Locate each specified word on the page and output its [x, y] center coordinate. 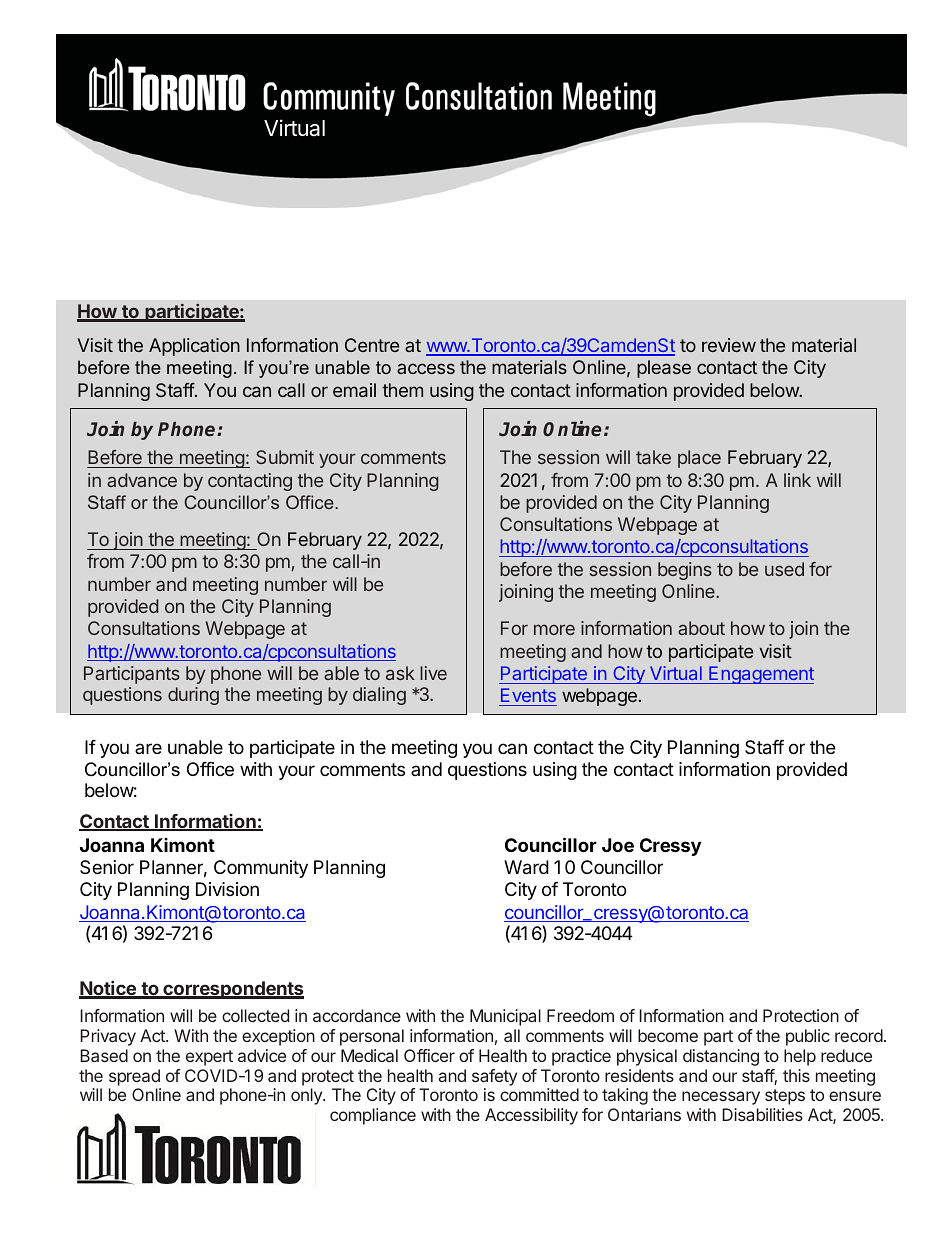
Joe [618, 845]
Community [261, 869]
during [193, 696]
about [701, 628]
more [554, 629]
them [402, 390]
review [729, 345]
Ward [526, 867]
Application [194, 347]
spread [134, 1077]
